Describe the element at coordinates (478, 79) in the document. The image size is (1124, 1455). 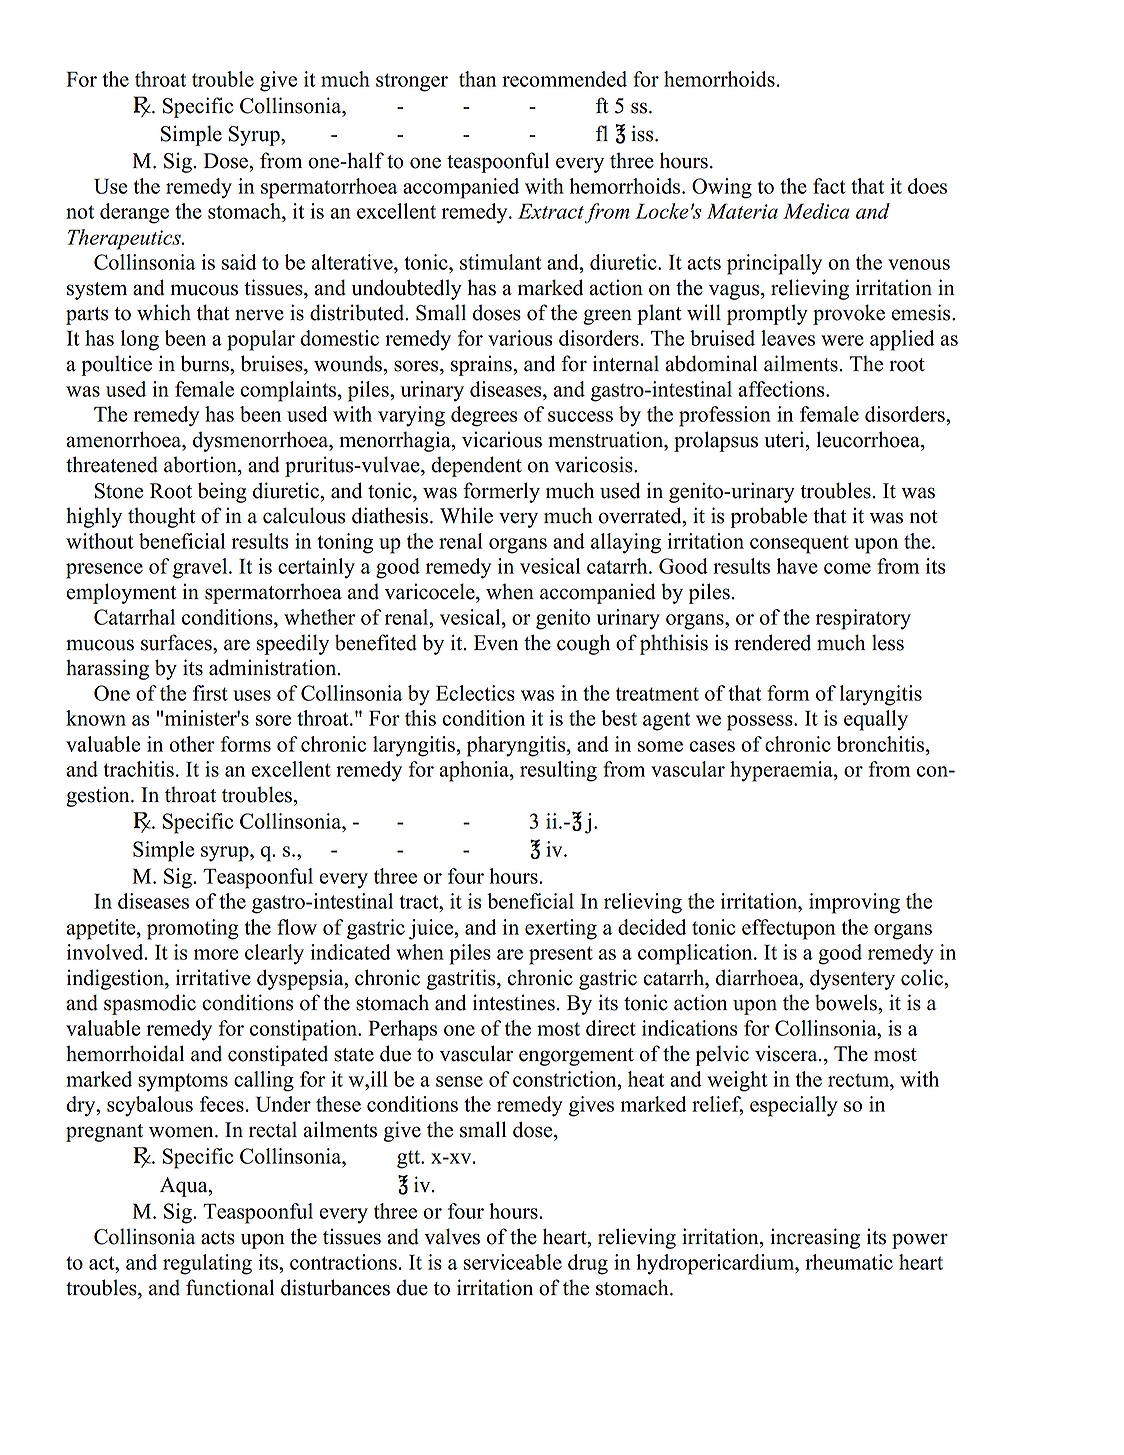
I see `than` at that location.
